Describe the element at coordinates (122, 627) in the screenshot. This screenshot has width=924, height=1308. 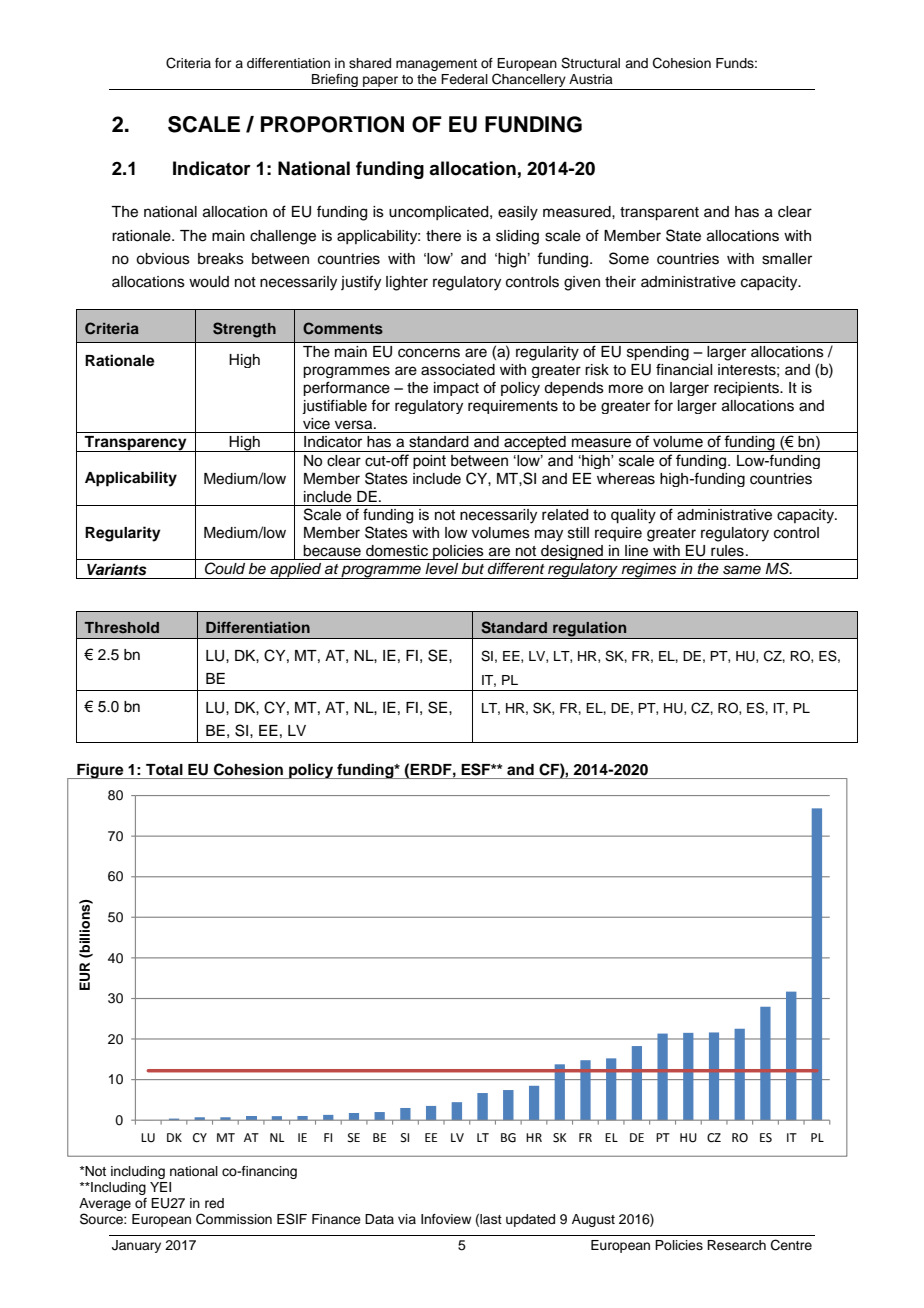
I see `Threshold` at that location.
